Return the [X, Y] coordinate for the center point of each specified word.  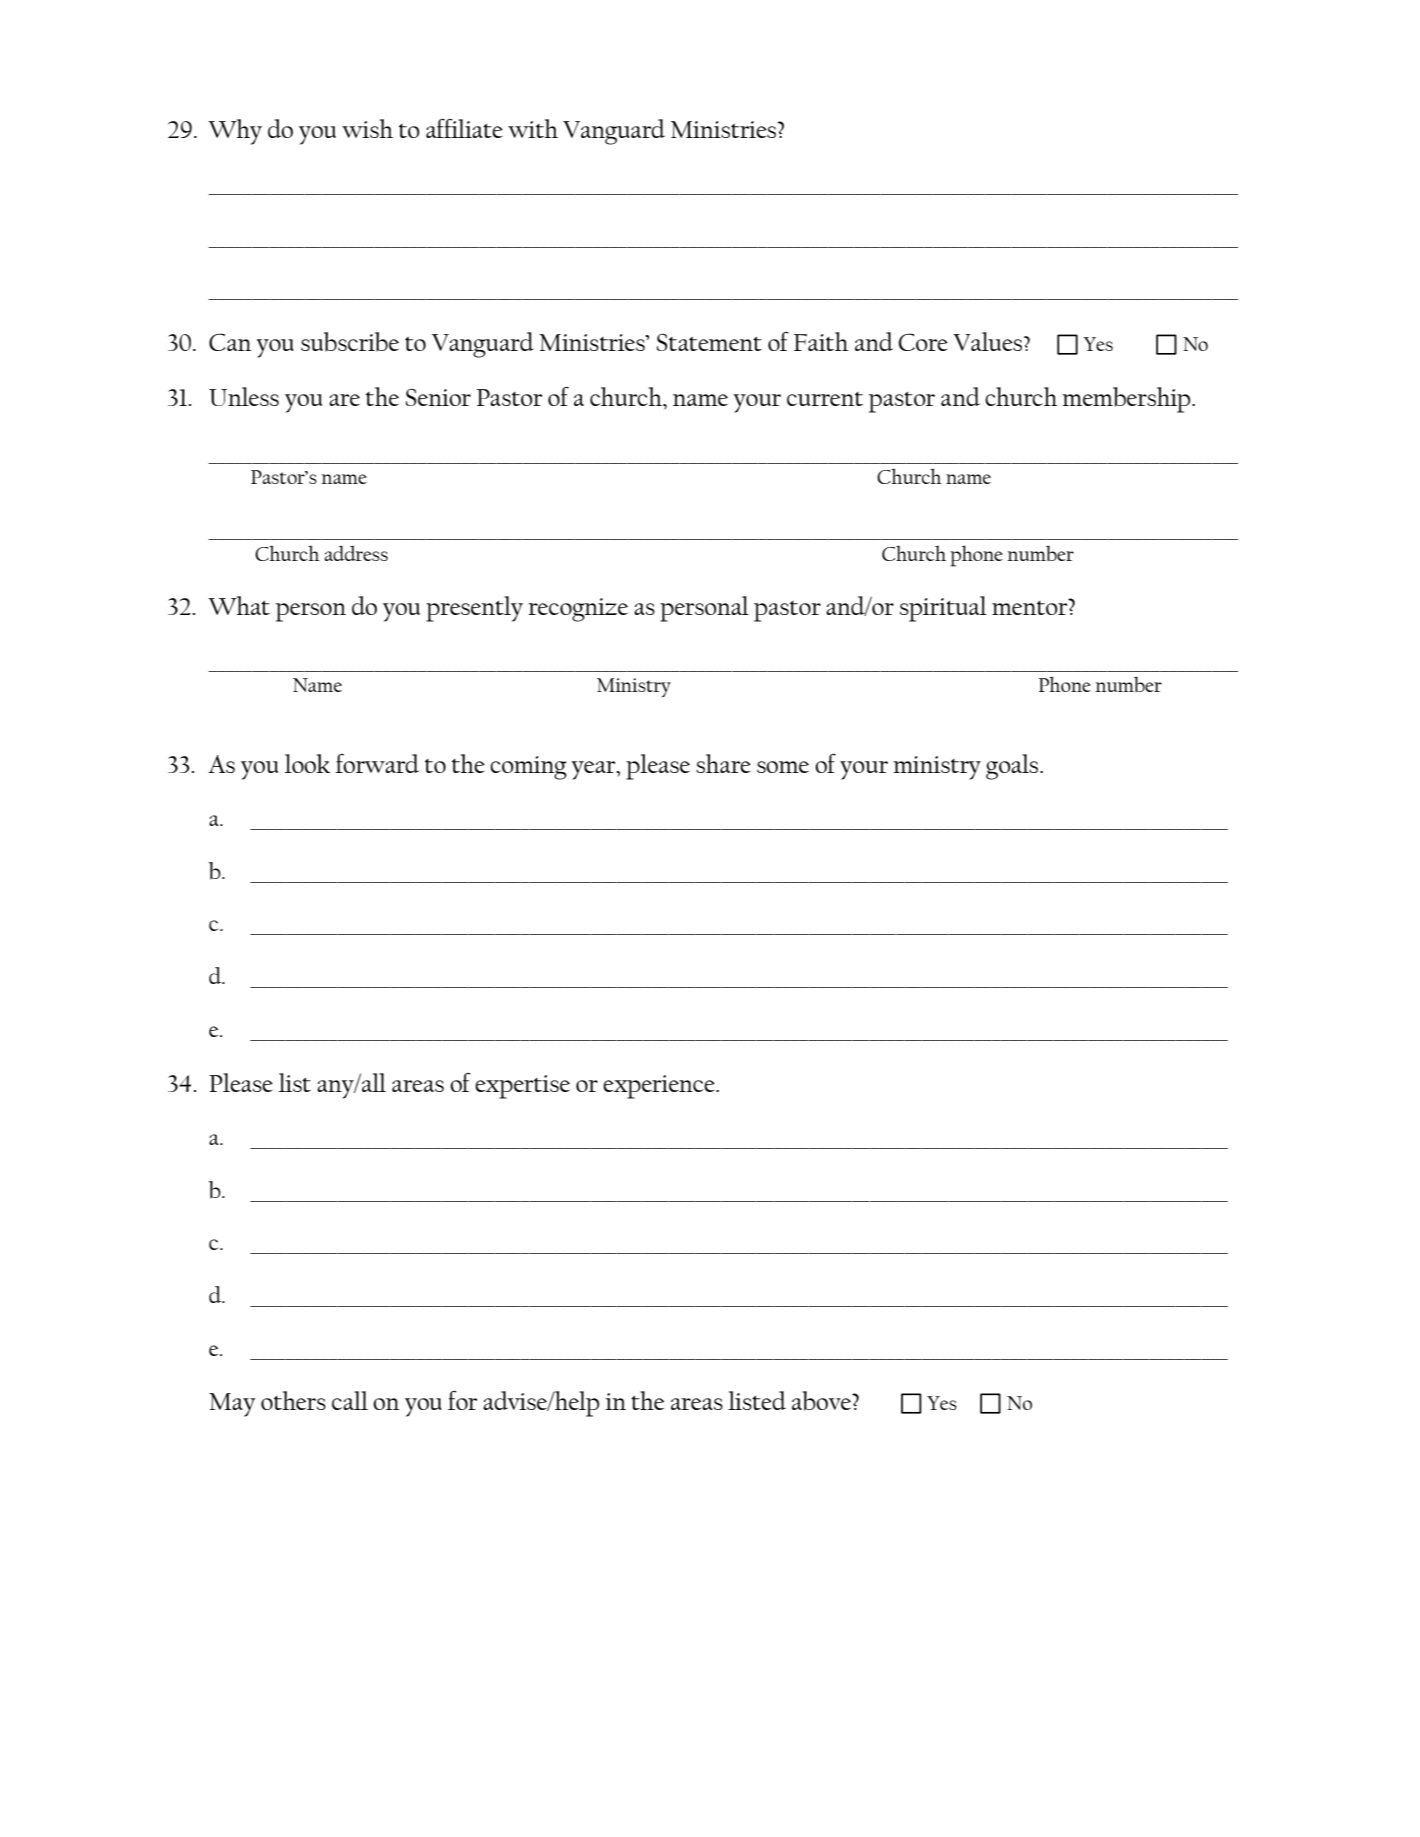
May [232, 1405]
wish [367, 128]
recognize [578, 610]
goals [1013, 767]
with [533, 128]
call [350, 1400]
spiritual [943, 609]
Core [923, 342]
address [356, 553]
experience [660, 1087]
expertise [522, 1087]
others [293, 1400]
